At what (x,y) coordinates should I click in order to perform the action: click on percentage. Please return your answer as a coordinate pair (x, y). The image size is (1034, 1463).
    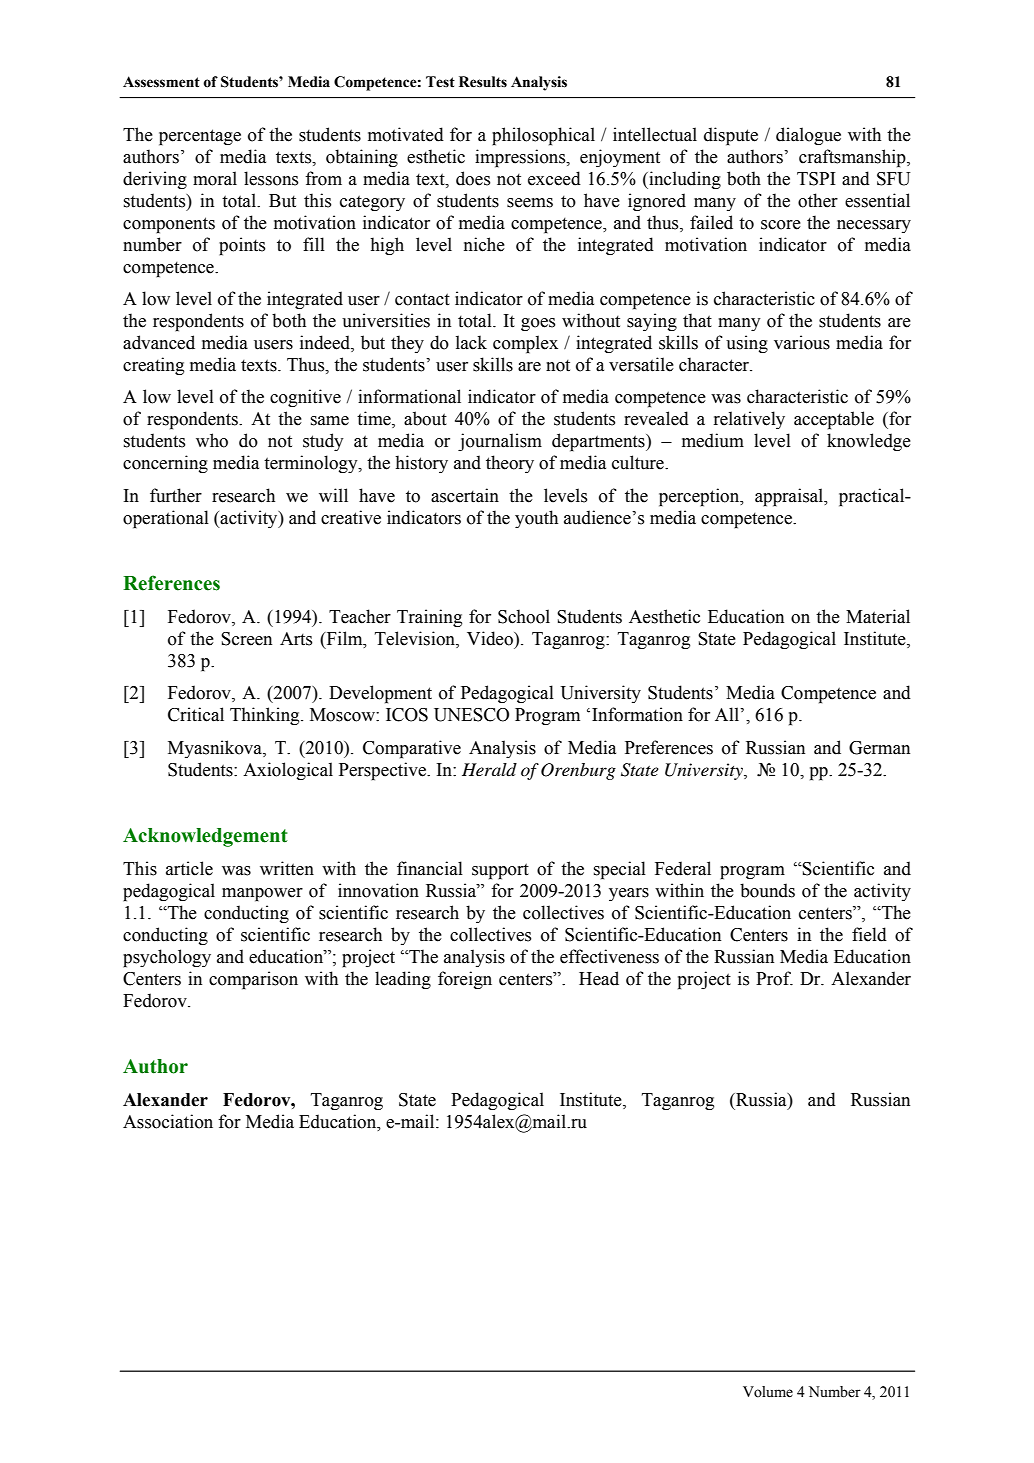
    Looking at the image, I should click on (200, 137).
